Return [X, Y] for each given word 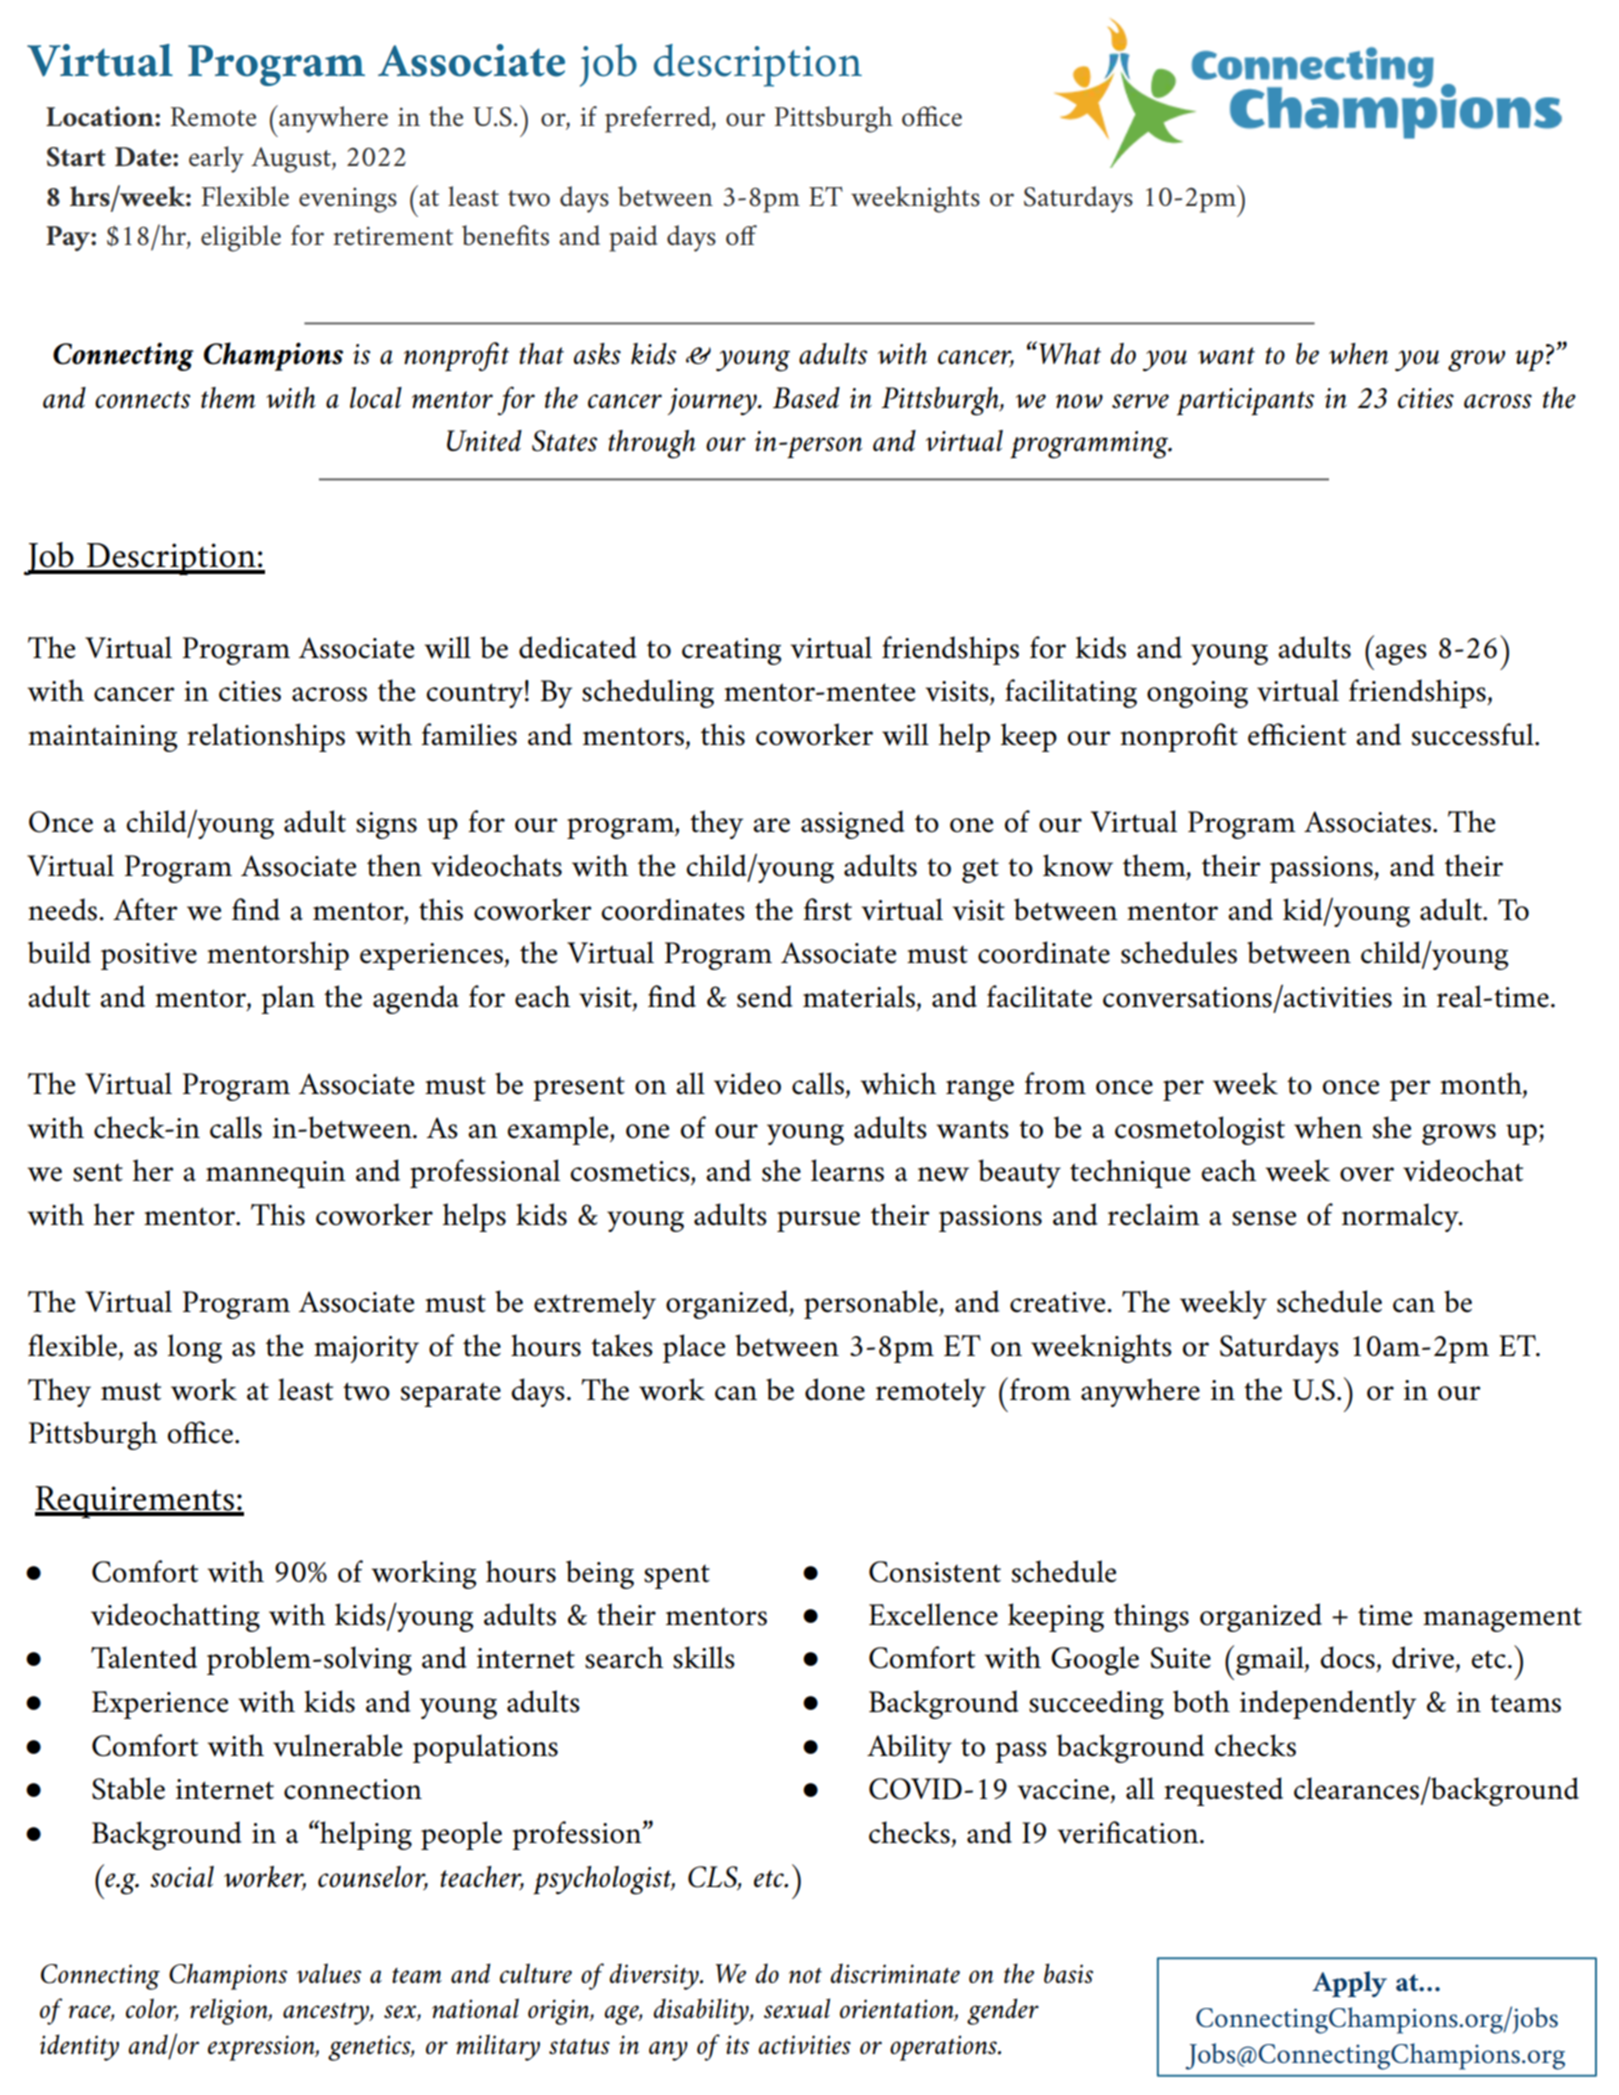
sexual [797, 2008]
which [898, 1083]
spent [677, 1576]
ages [1401, 654]
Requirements [136, 1502]
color [152, 2009]
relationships [266, 737]
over [1367, 1174]
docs [1347, 1657]
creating [732, 651]
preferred [659, 119]
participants [1246, 402]
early [216, 159]
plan [288, 999]
